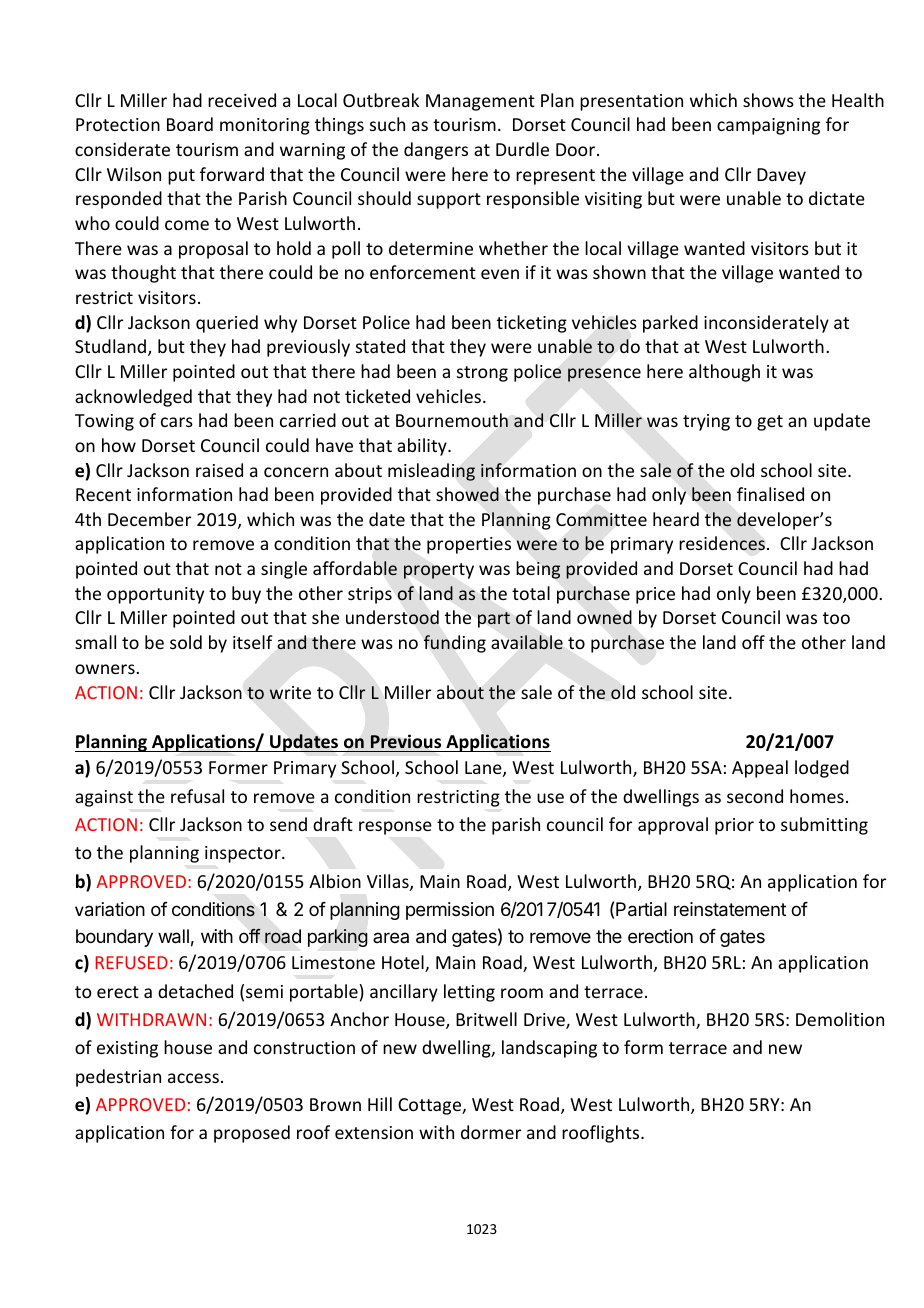  What do you see at coordinates (190, 124) in the page?
I see `Board` at bounding box center [190, 124].
